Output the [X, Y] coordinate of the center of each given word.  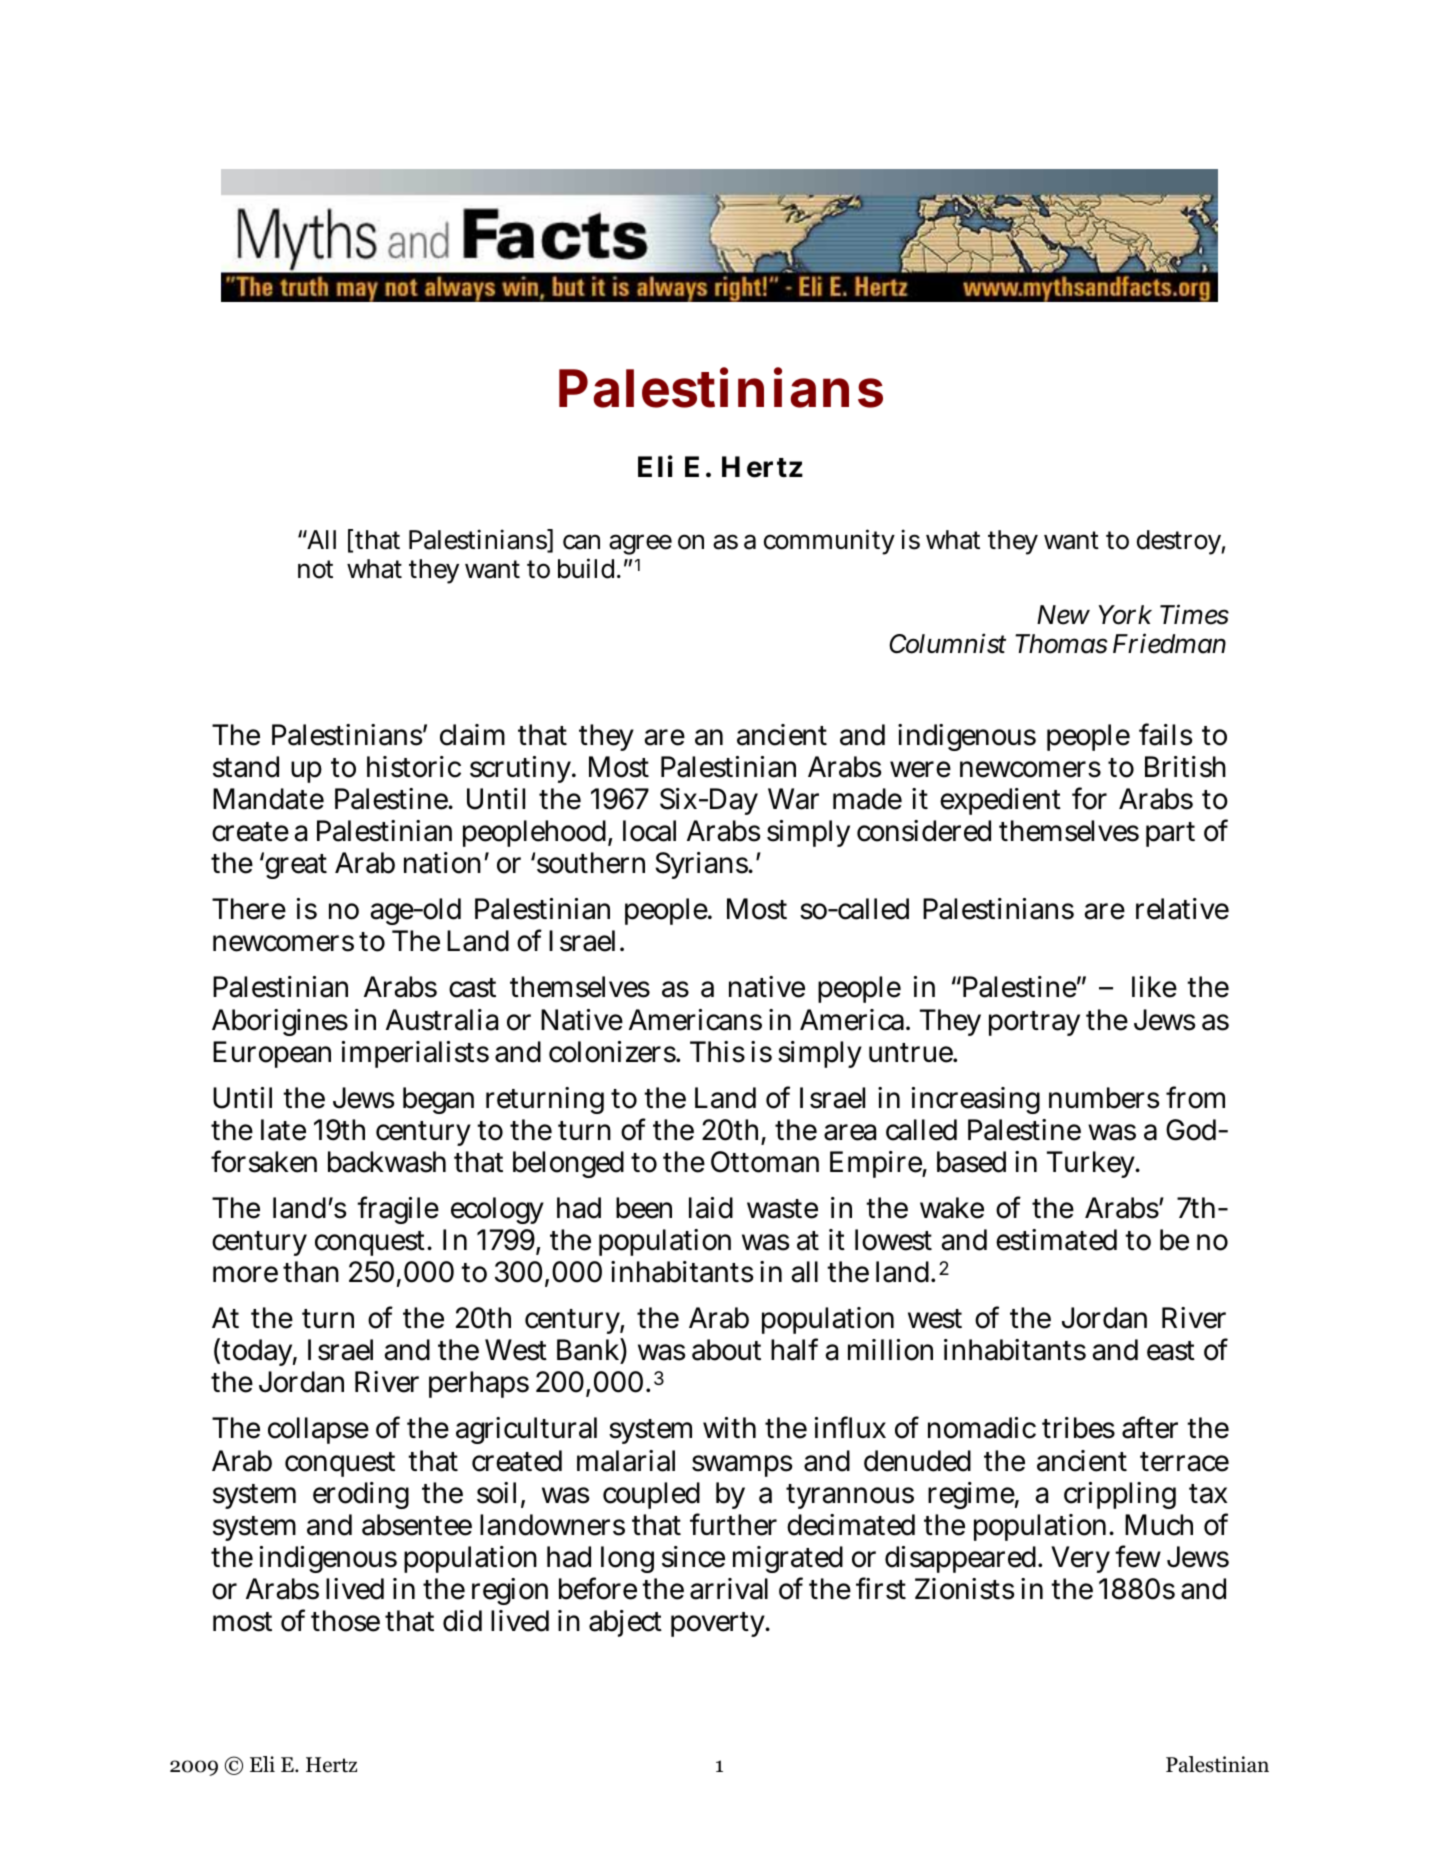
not [315, 569]
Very [1080, 1559]
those [345, 1621]
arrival [729, 1589]
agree [640, 544]
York [1125, 615]
